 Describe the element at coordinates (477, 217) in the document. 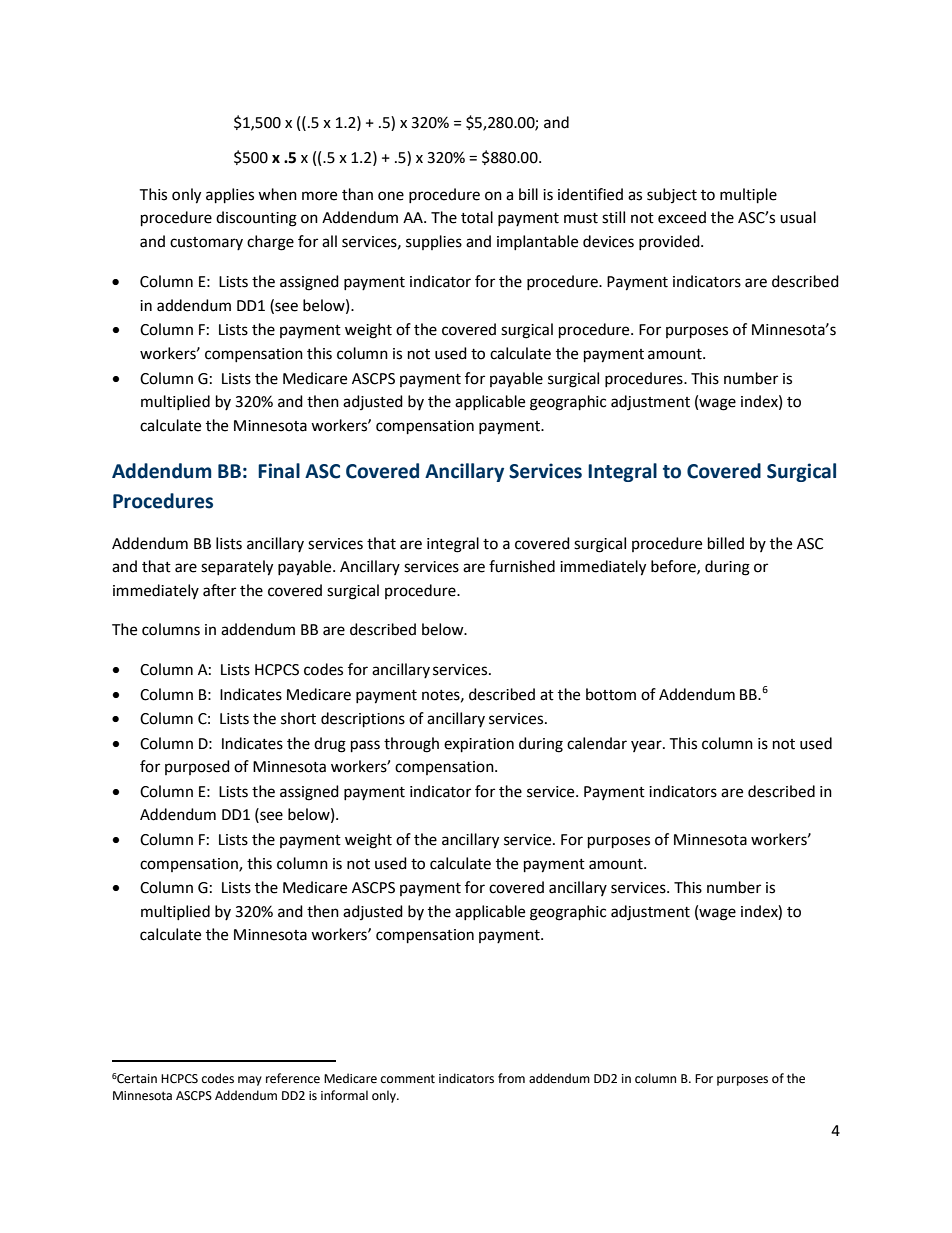

I see `total` at that location.
